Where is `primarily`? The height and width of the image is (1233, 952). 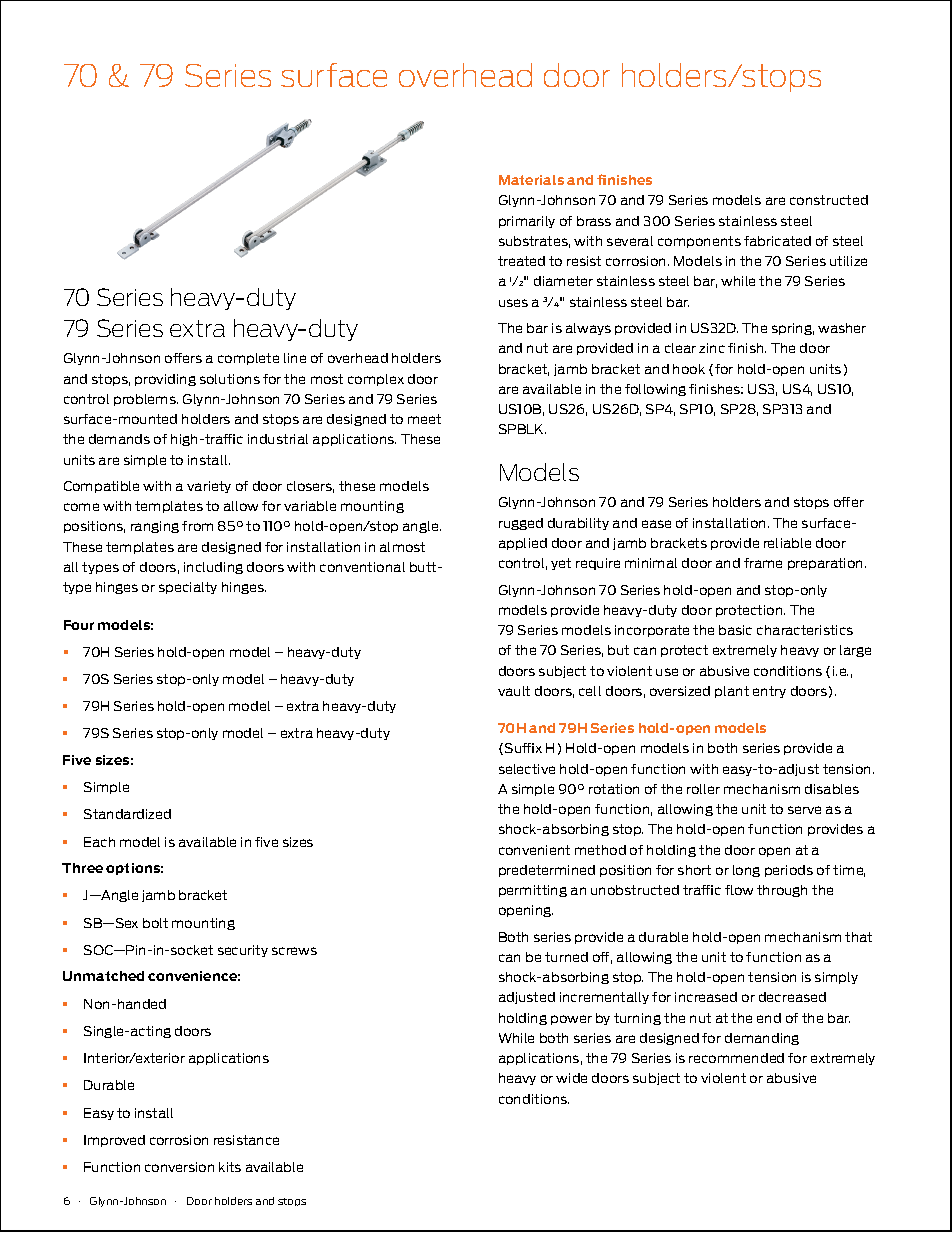 primarily is located at coordinates (527, 222).
